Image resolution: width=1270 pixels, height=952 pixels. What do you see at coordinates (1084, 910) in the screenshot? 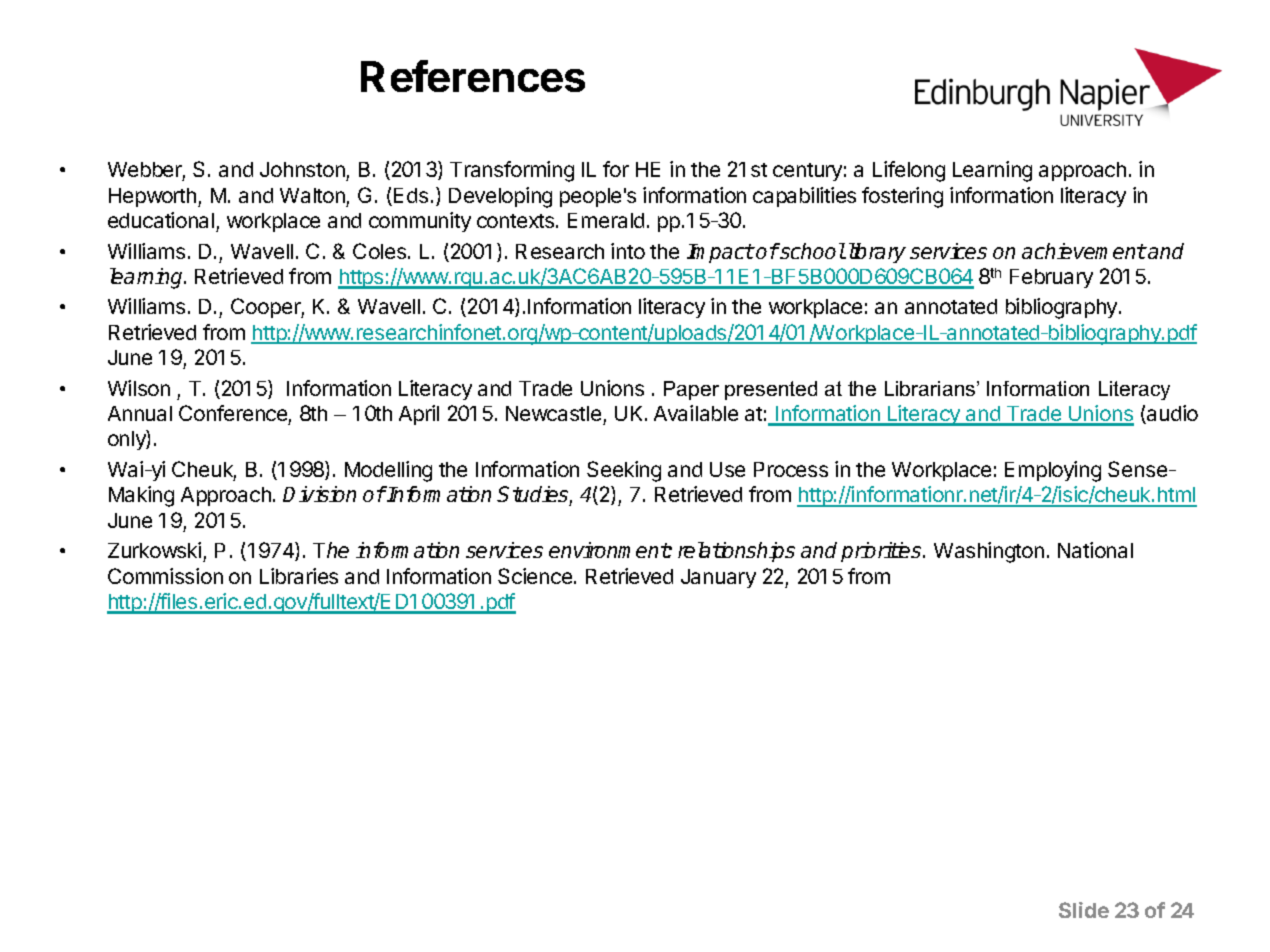
I see `Slide` at bounding box center [1084, 910].
